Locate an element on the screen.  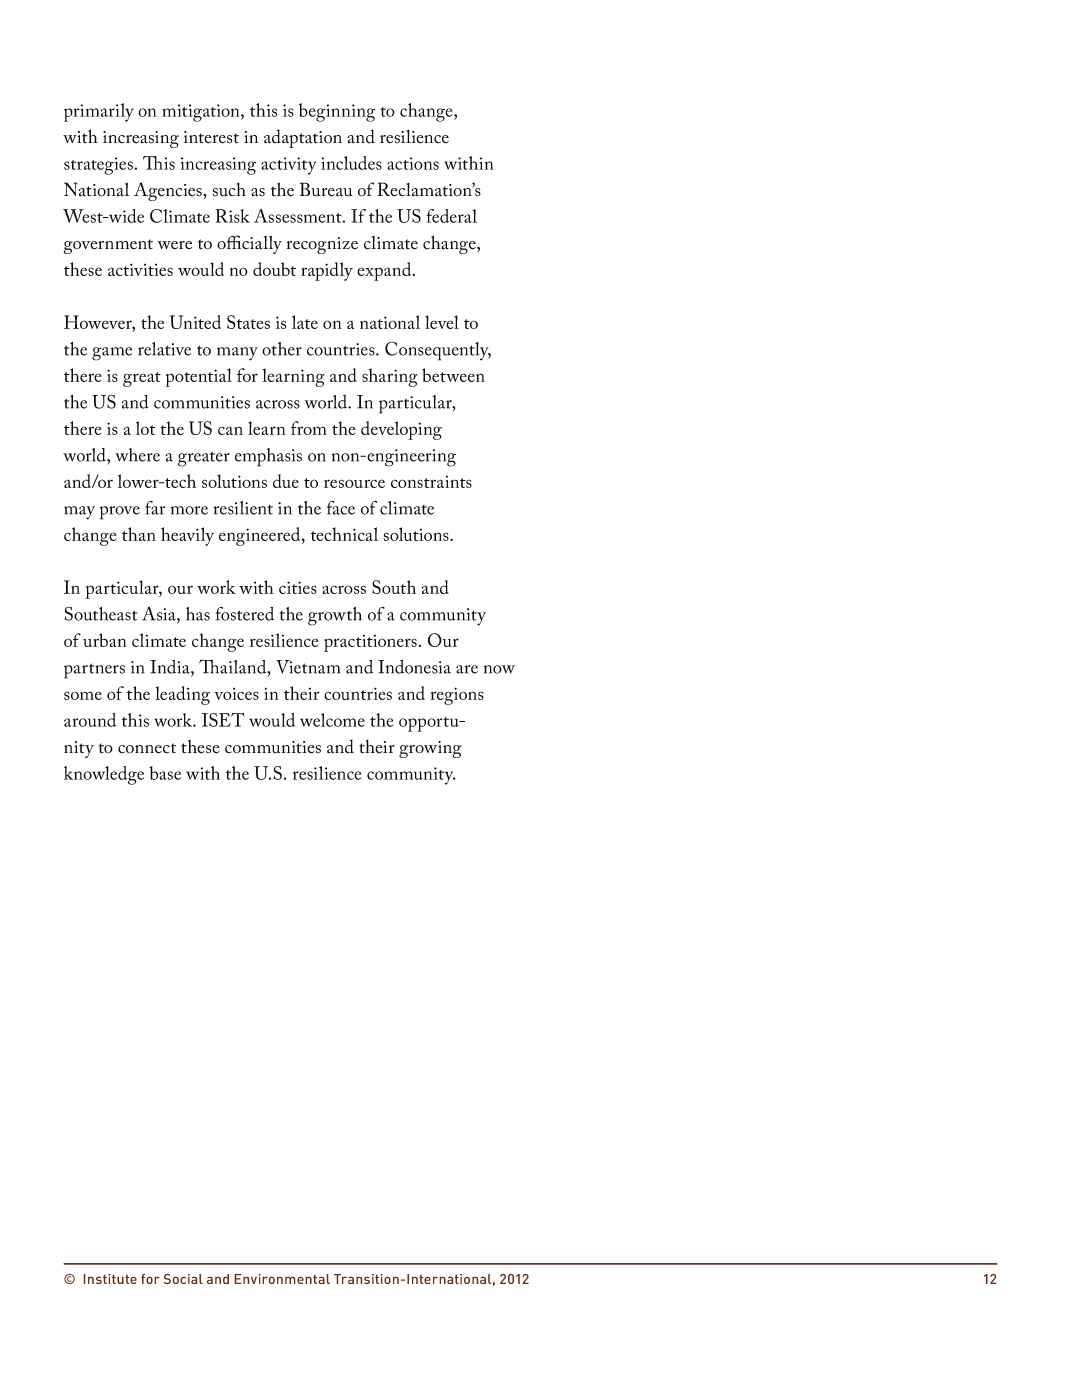
activity is located at coordinates (288, 166).
